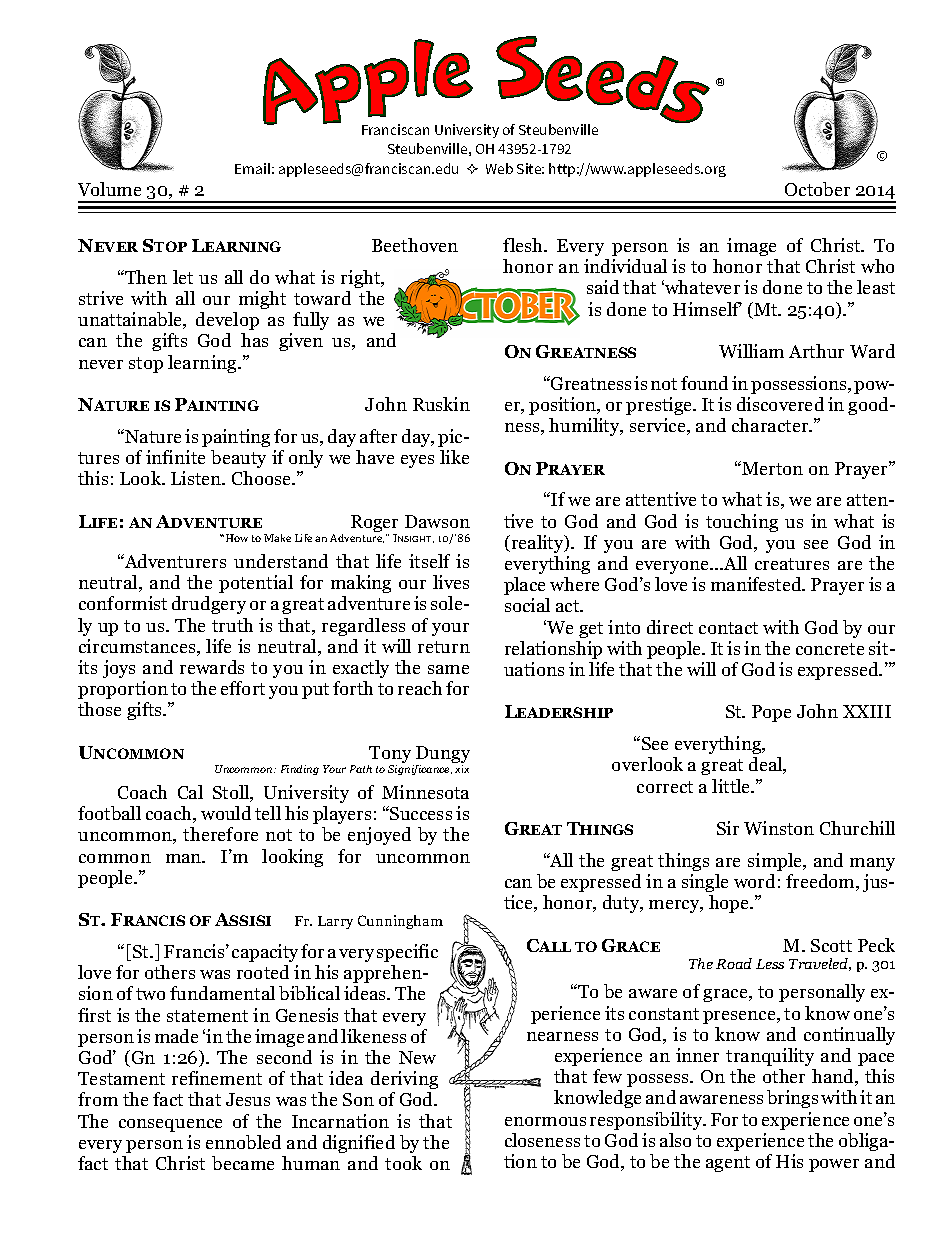 This screenshot has width=952, height=1233. I want to click on Web, so click(499, 168).
